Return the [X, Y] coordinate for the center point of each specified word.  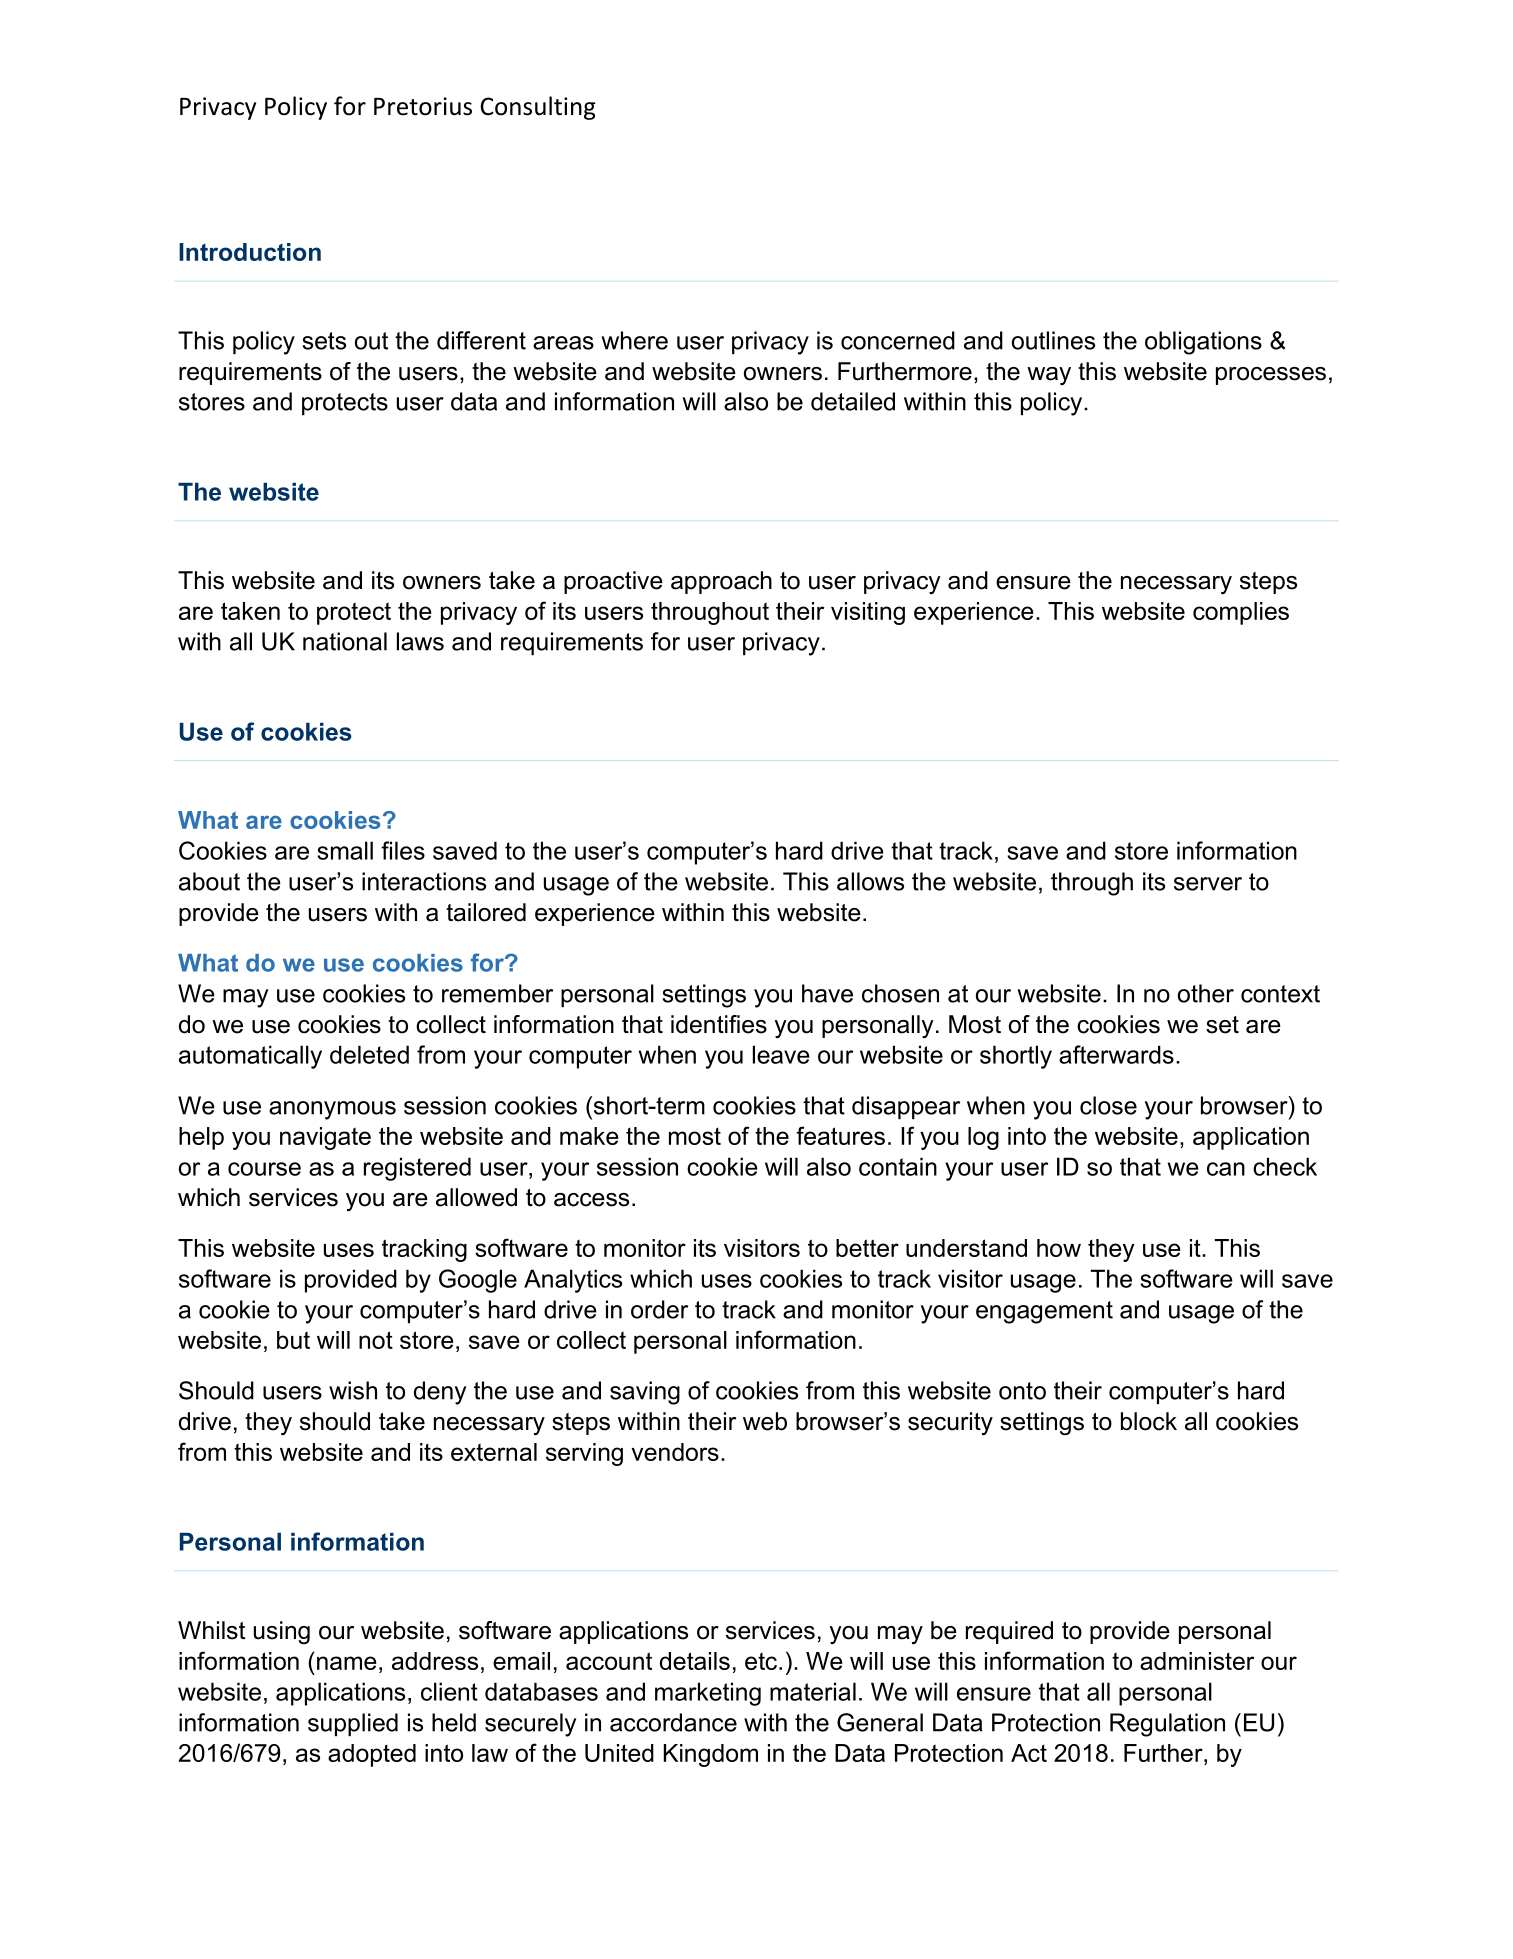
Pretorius [423, 106]
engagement [1044, 1312]
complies [1241, 613]
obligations [1203, 343]
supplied [353, 1724]
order [659, 1309]
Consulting [538, 108]
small [345, 850]
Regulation [1167, 1725]
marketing [708, 1694]
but [293, 1340]
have [827, 993]
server [1208, 884]
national [345, 641]
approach [721, 582]
